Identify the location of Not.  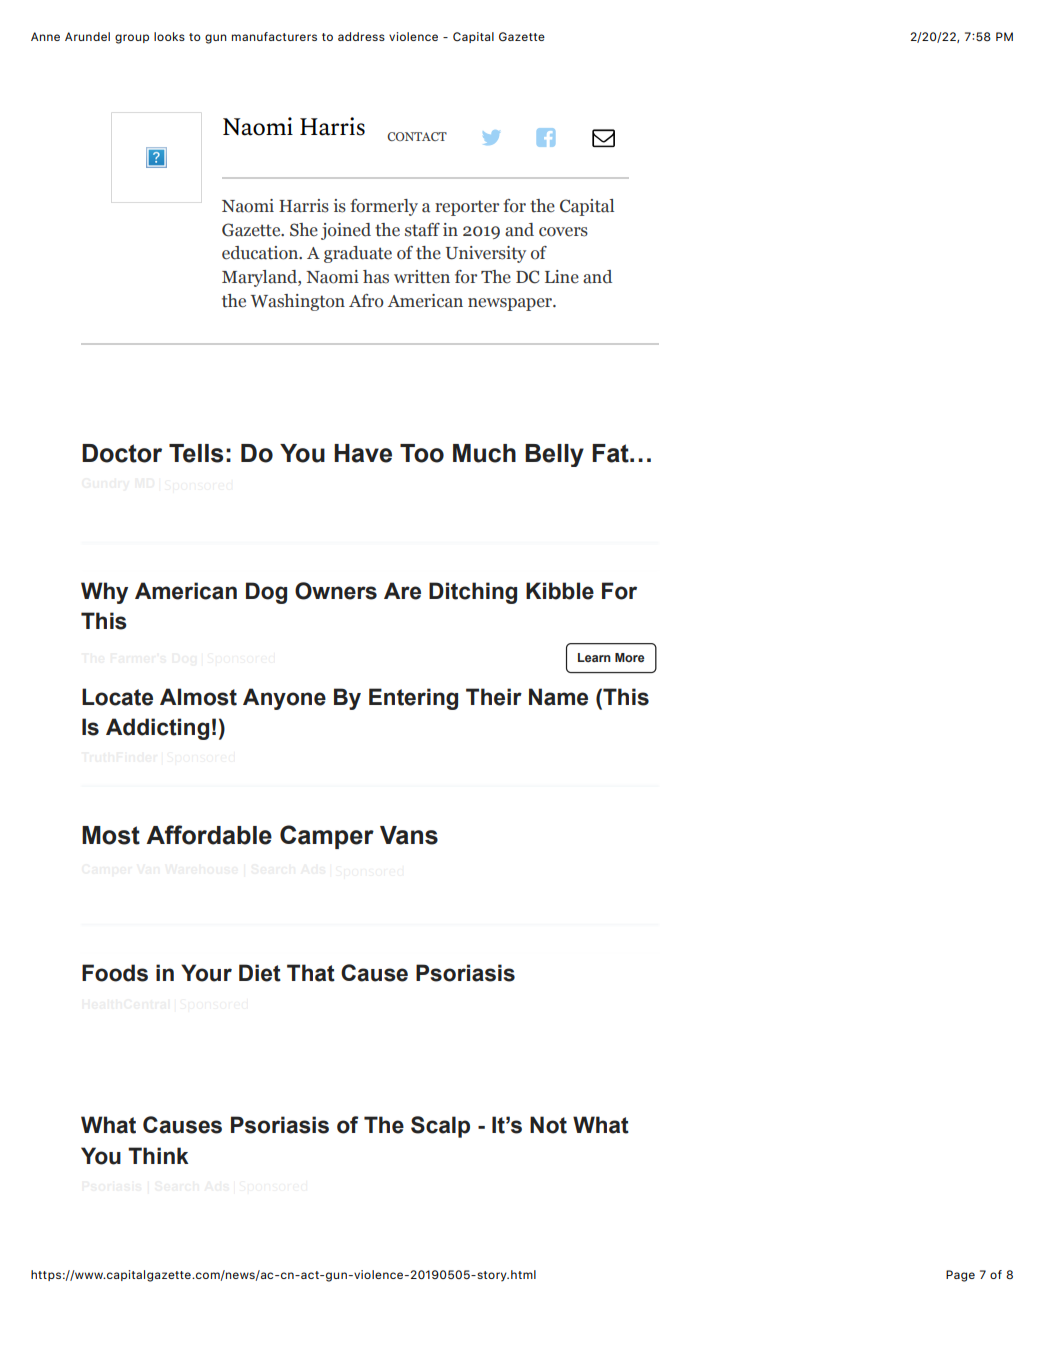
(548, 1125).
